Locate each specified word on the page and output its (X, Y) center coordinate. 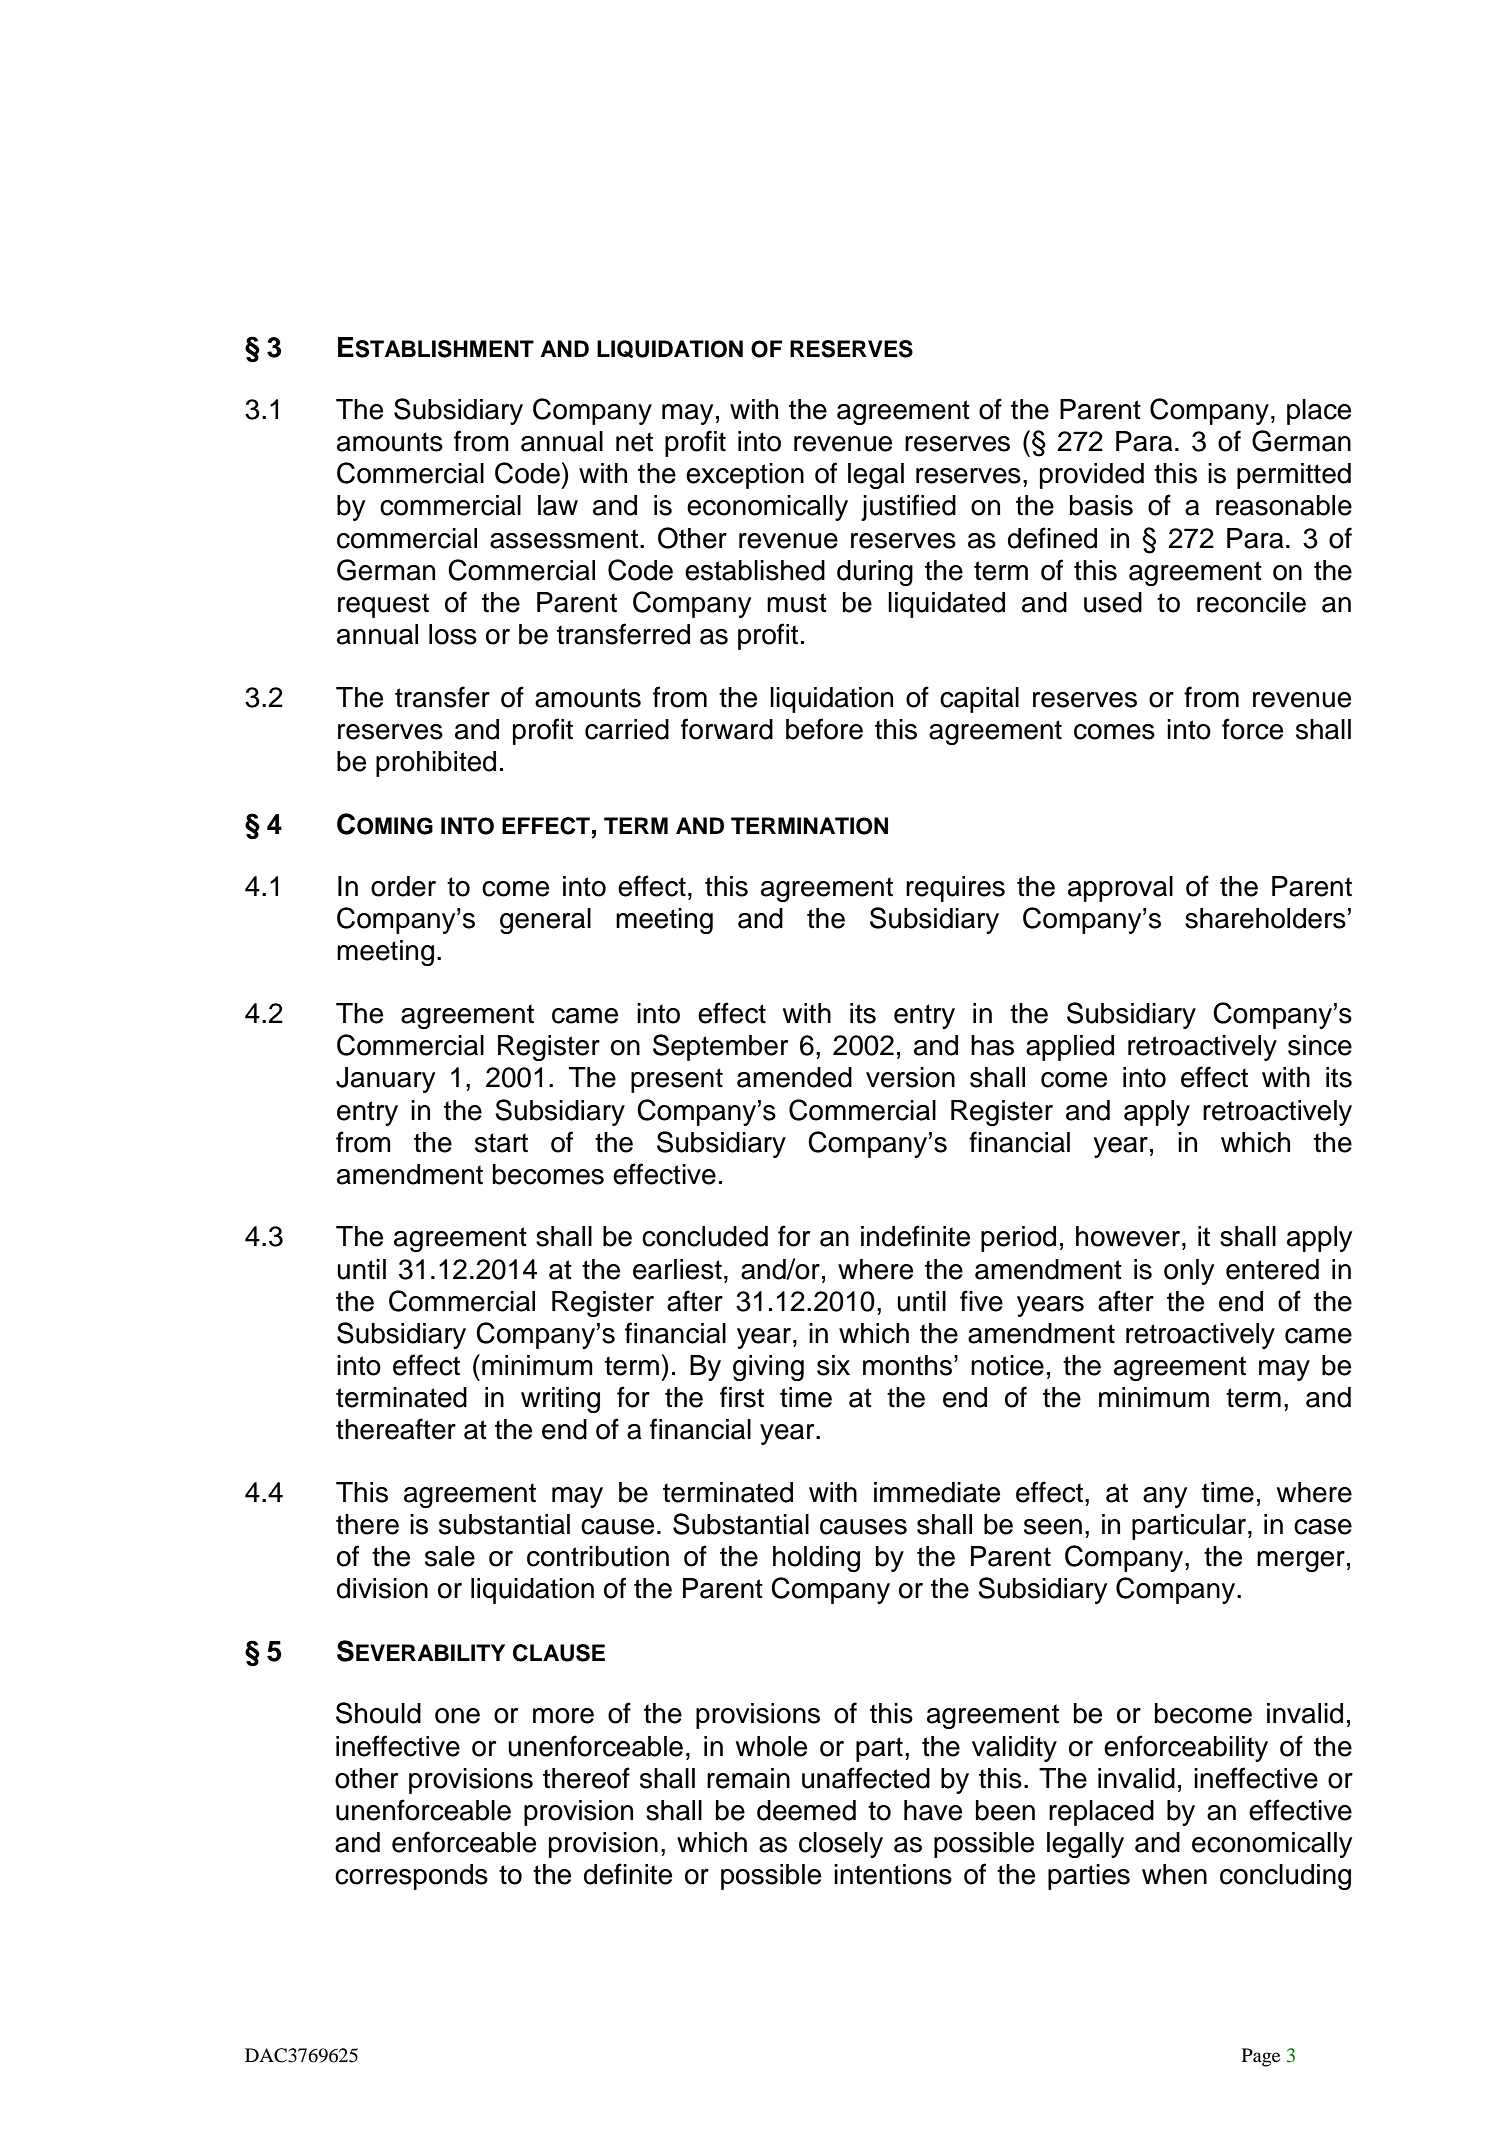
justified (908, 507)
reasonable (1284, 505)
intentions (893, 1874)
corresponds (411, 1877)
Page (1261, 2057)
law (558, 505)
